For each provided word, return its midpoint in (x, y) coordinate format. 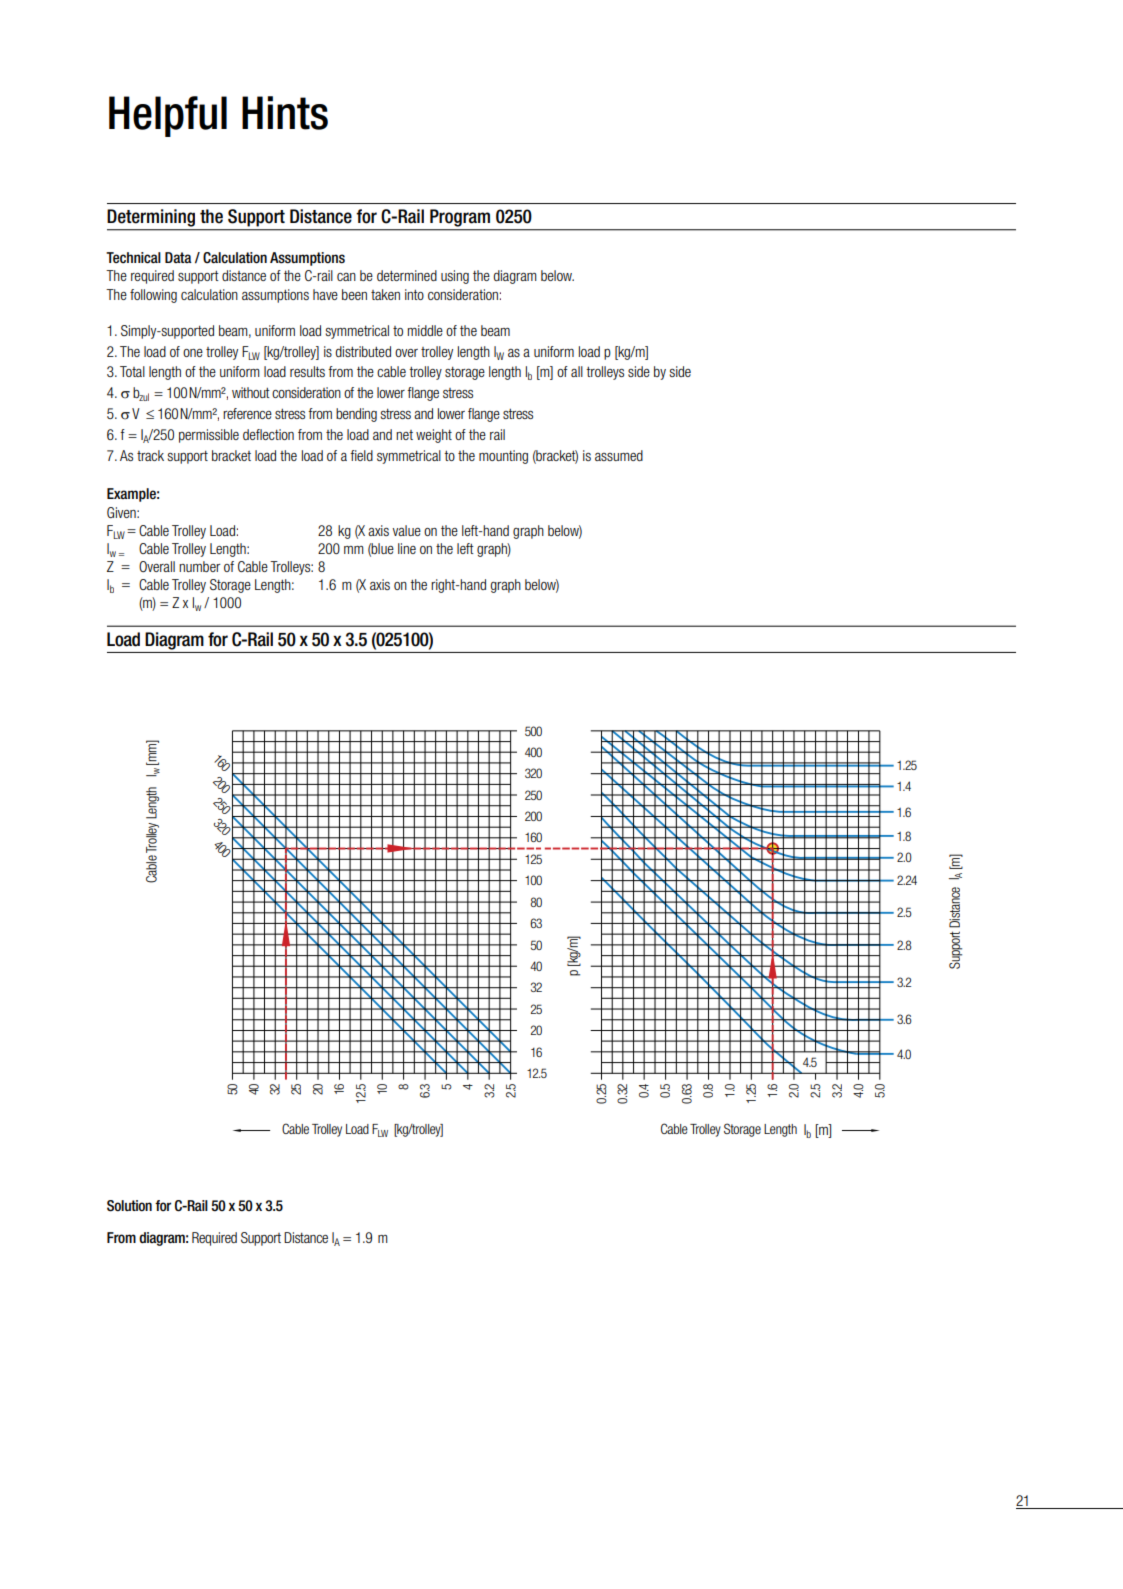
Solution (129, 1206)
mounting (503, 457)
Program (460, 218)
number (199, 566)
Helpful (168, 116)
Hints (285, 113)
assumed (619, 455)
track (150, 455)
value (406, 530)
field (361, 455)
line (407, 548)
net (404, 435)
